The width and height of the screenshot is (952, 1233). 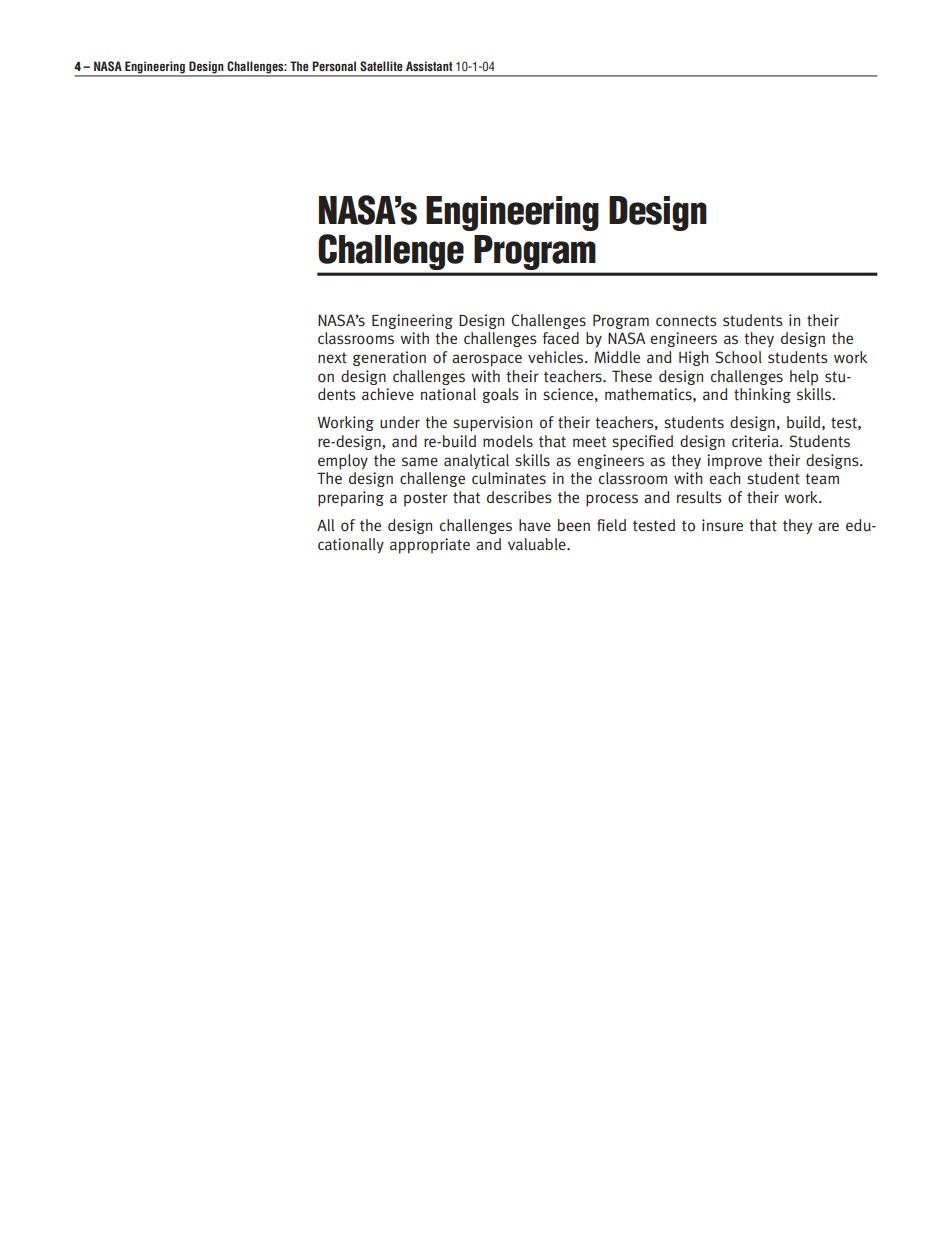 I want to click on Satellite, so click(x=381, y=66).
